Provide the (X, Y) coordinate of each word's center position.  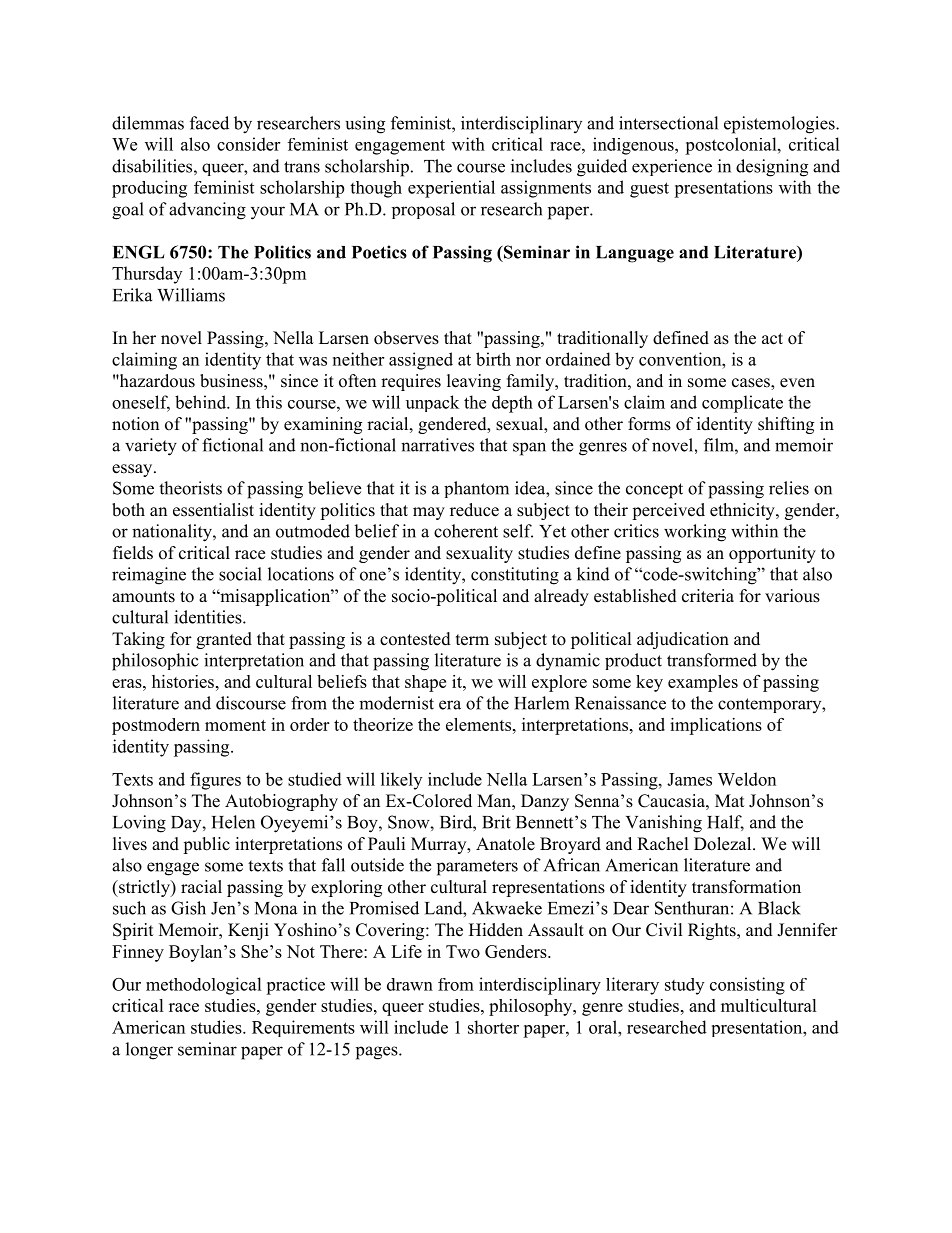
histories (183, 681)
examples (703, 683)
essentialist (213, 510)
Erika (132, 295)
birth (493, 359)
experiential (451, 189)
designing (772, 168)
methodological (204, 986)
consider (248, 144)
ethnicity (743, 511)
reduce (474, 510)
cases (752, 384)
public (206, 845)
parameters (477, 868)
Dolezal (724, 844)
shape (425, 683)
